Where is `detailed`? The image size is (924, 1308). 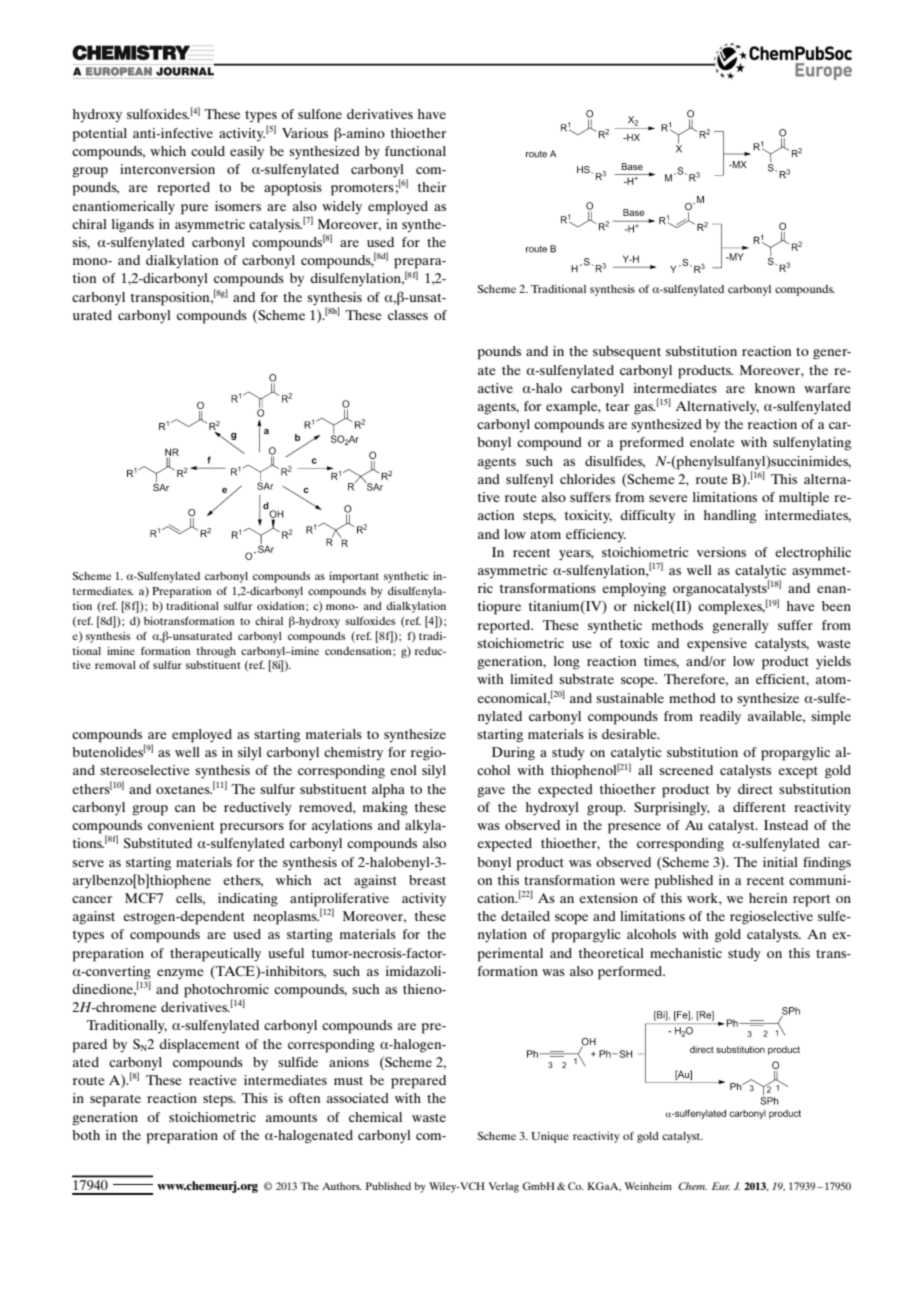 detailed is located at coordinates (525, 916).
